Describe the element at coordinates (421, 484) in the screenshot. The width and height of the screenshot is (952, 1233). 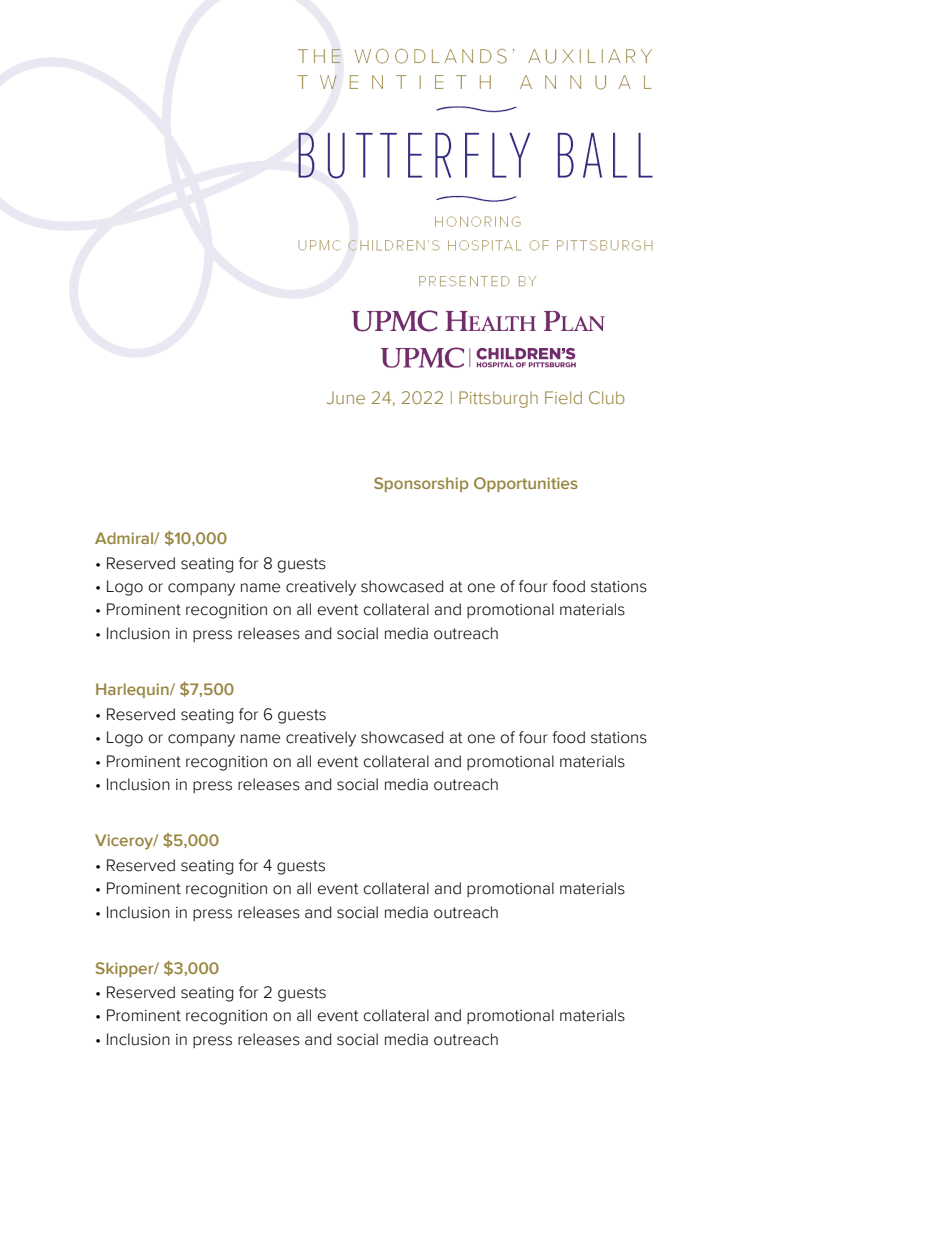
I see `Sponsorship` at that location.
